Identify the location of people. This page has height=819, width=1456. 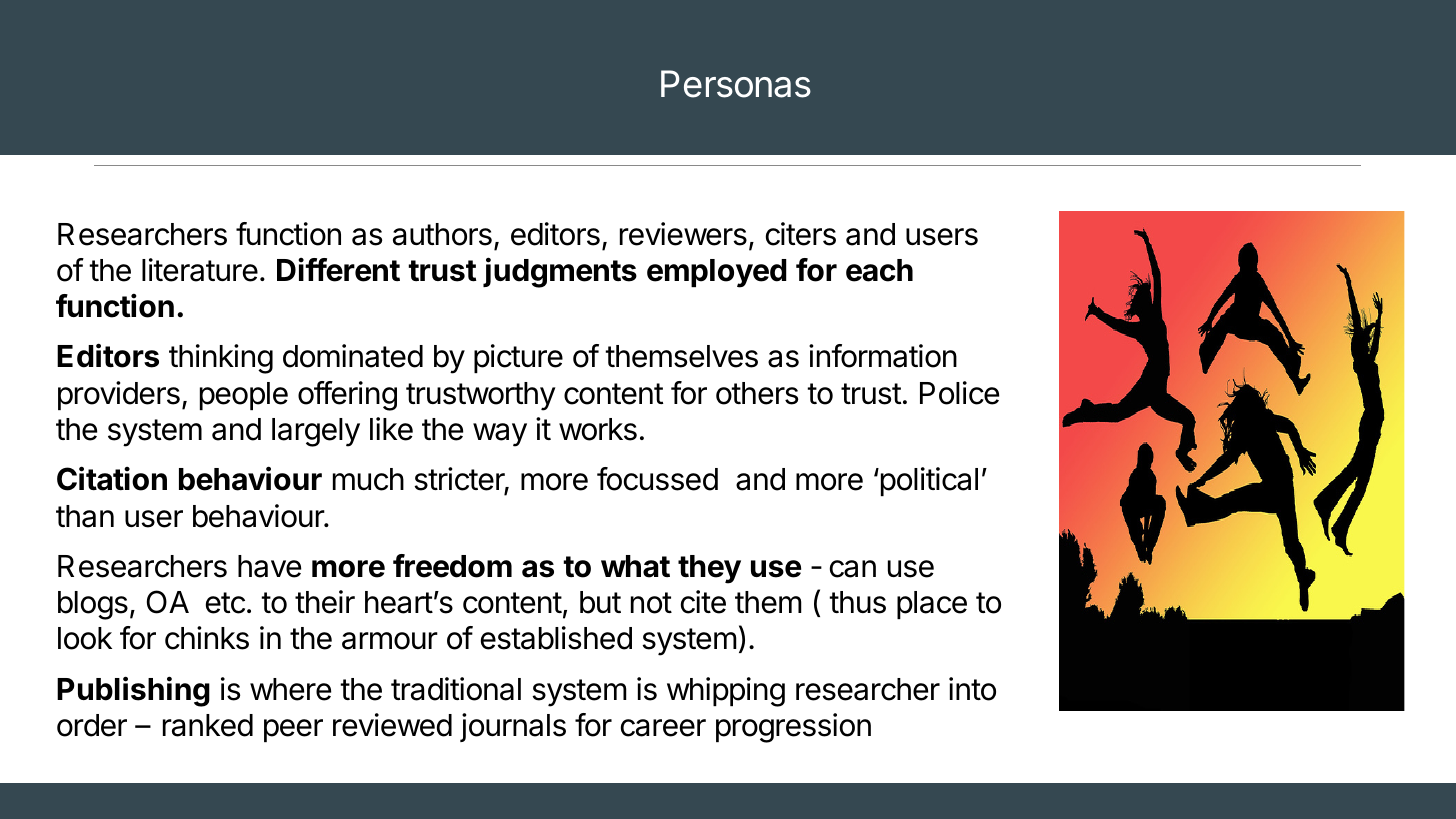
(244, 396).
